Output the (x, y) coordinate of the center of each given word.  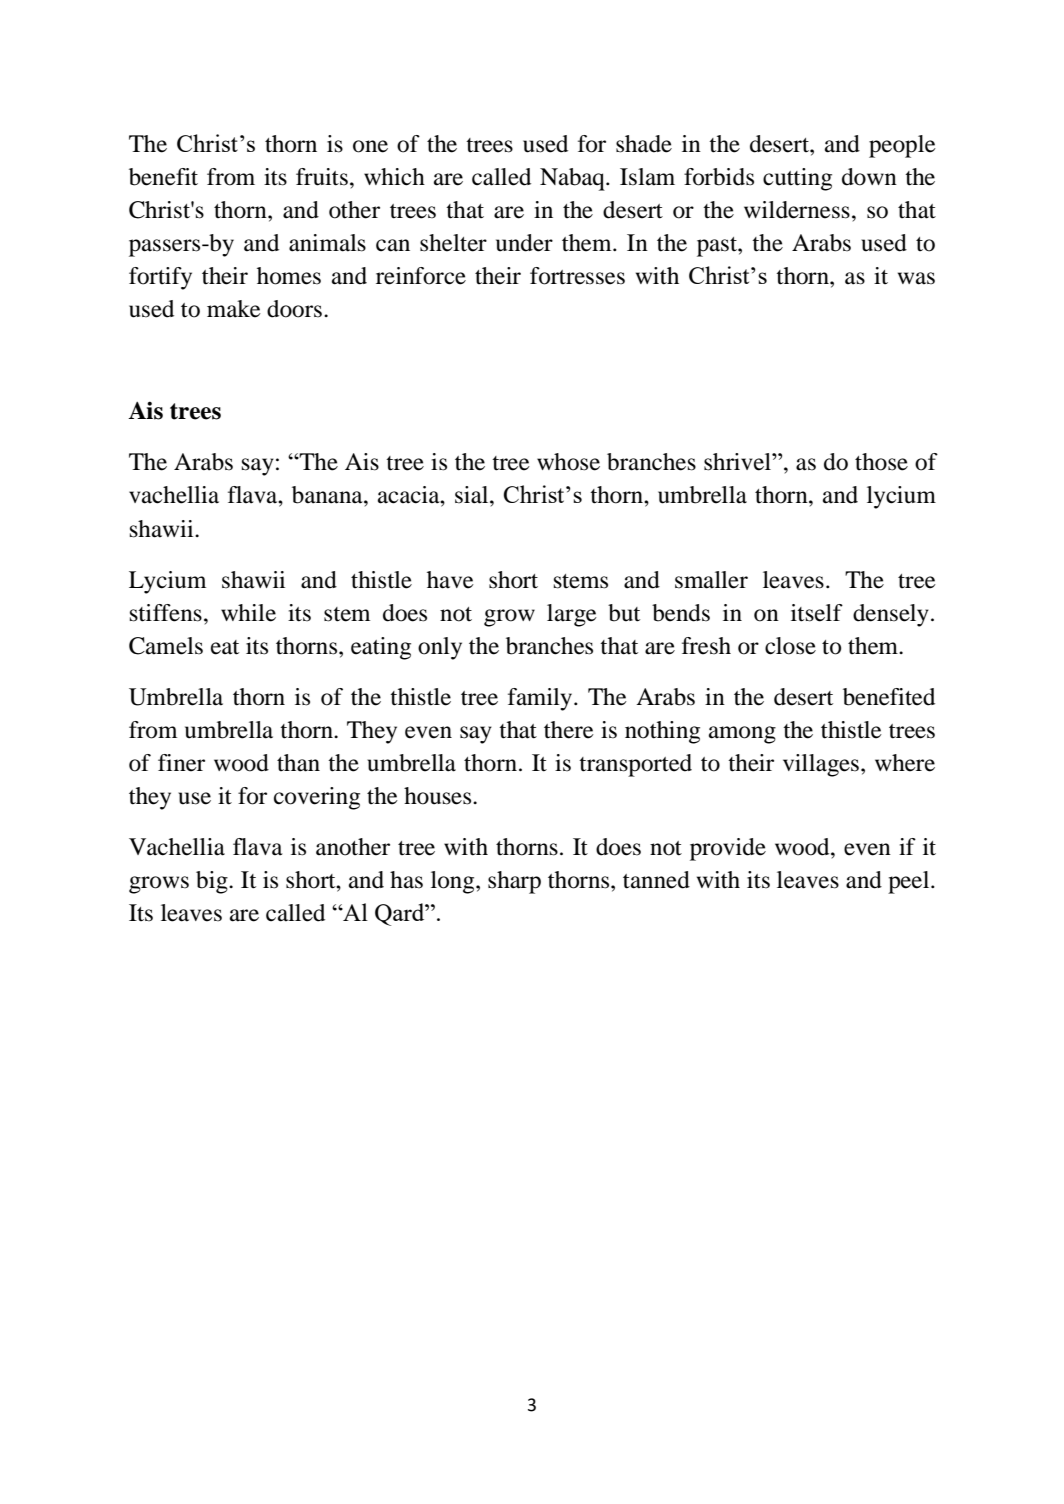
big (213, 882)
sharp (514, 882)
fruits (322, 177)
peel (910, 882)
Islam (647, 177)
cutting (797, 179)
